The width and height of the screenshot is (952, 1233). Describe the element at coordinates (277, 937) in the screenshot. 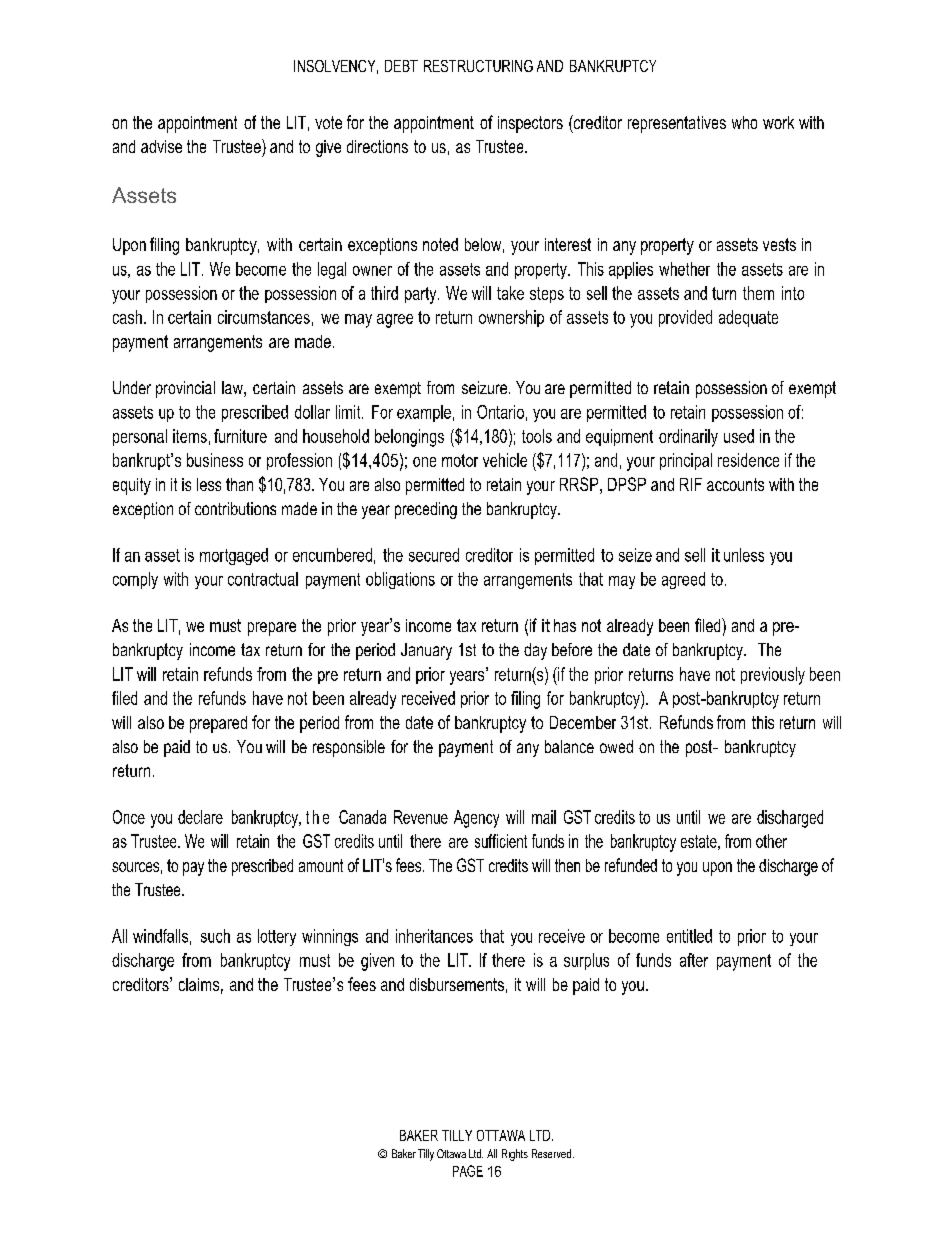

I see `lottery` at that location.
